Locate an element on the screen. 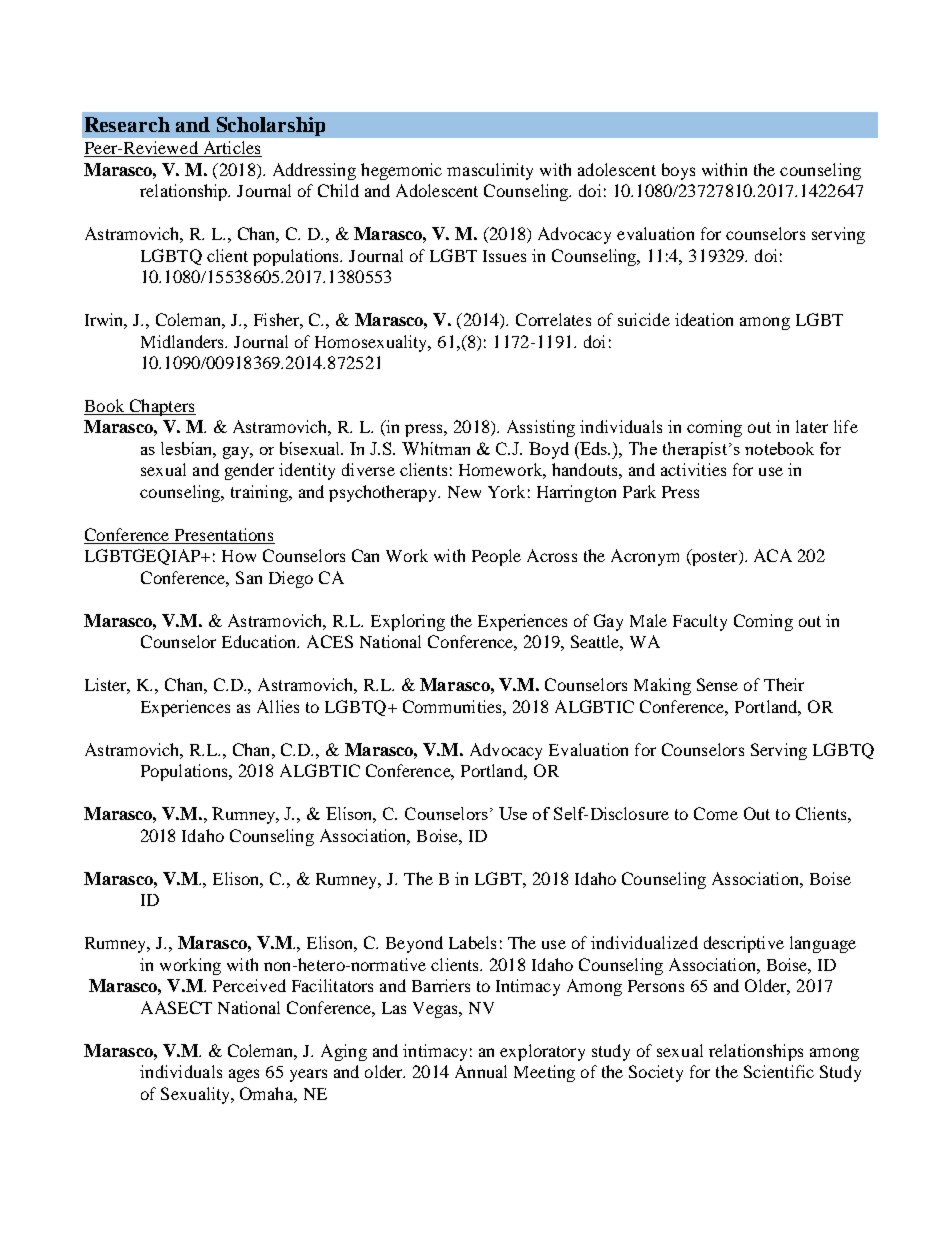 This screenshot has width=952, height=1233. Assisting is located at coordinates (541, 428).
